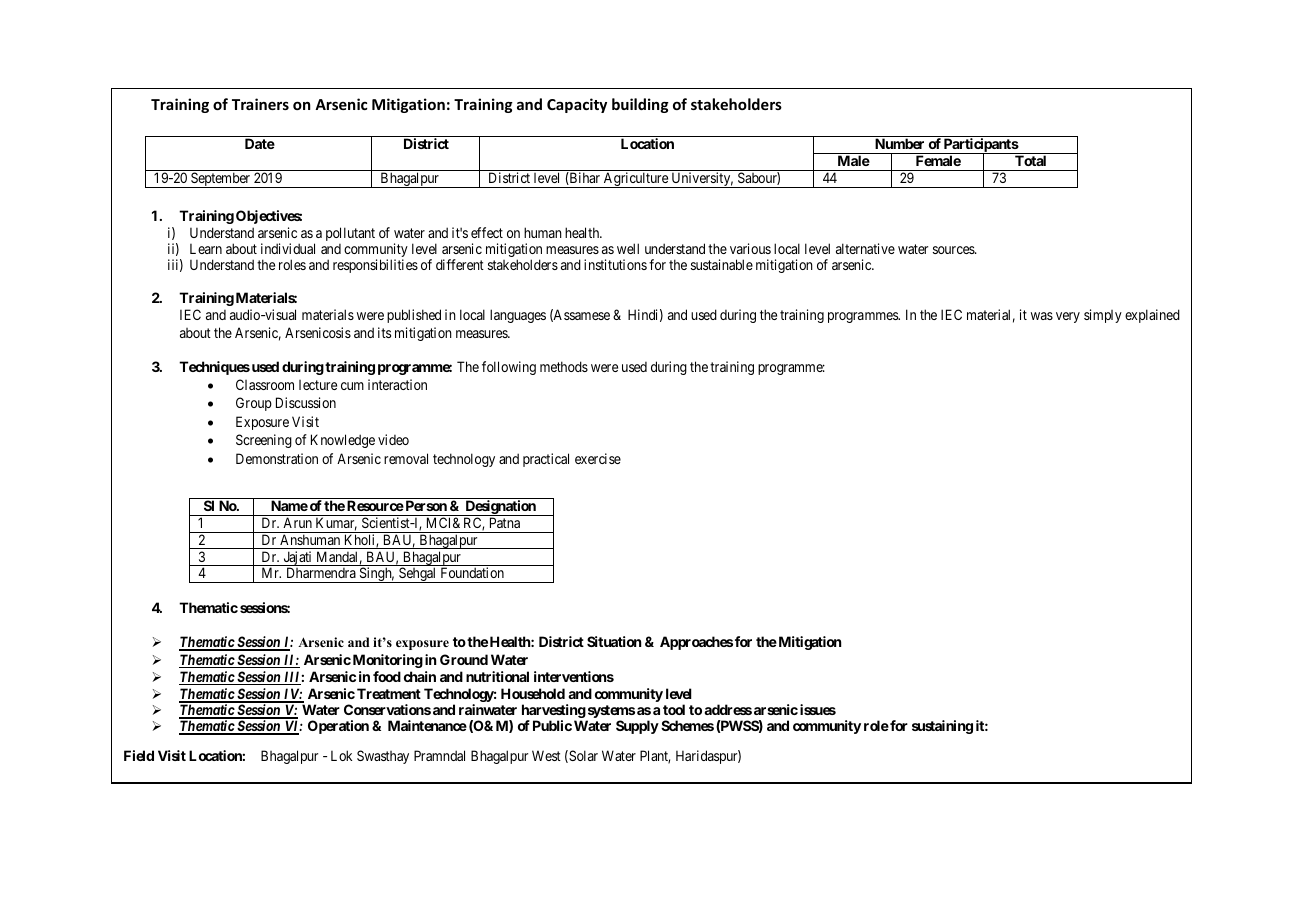 The width and height of the image is (1308, 924). Describe the element at coordinates (865, 248) in the image. I see `alternative` at that location.
